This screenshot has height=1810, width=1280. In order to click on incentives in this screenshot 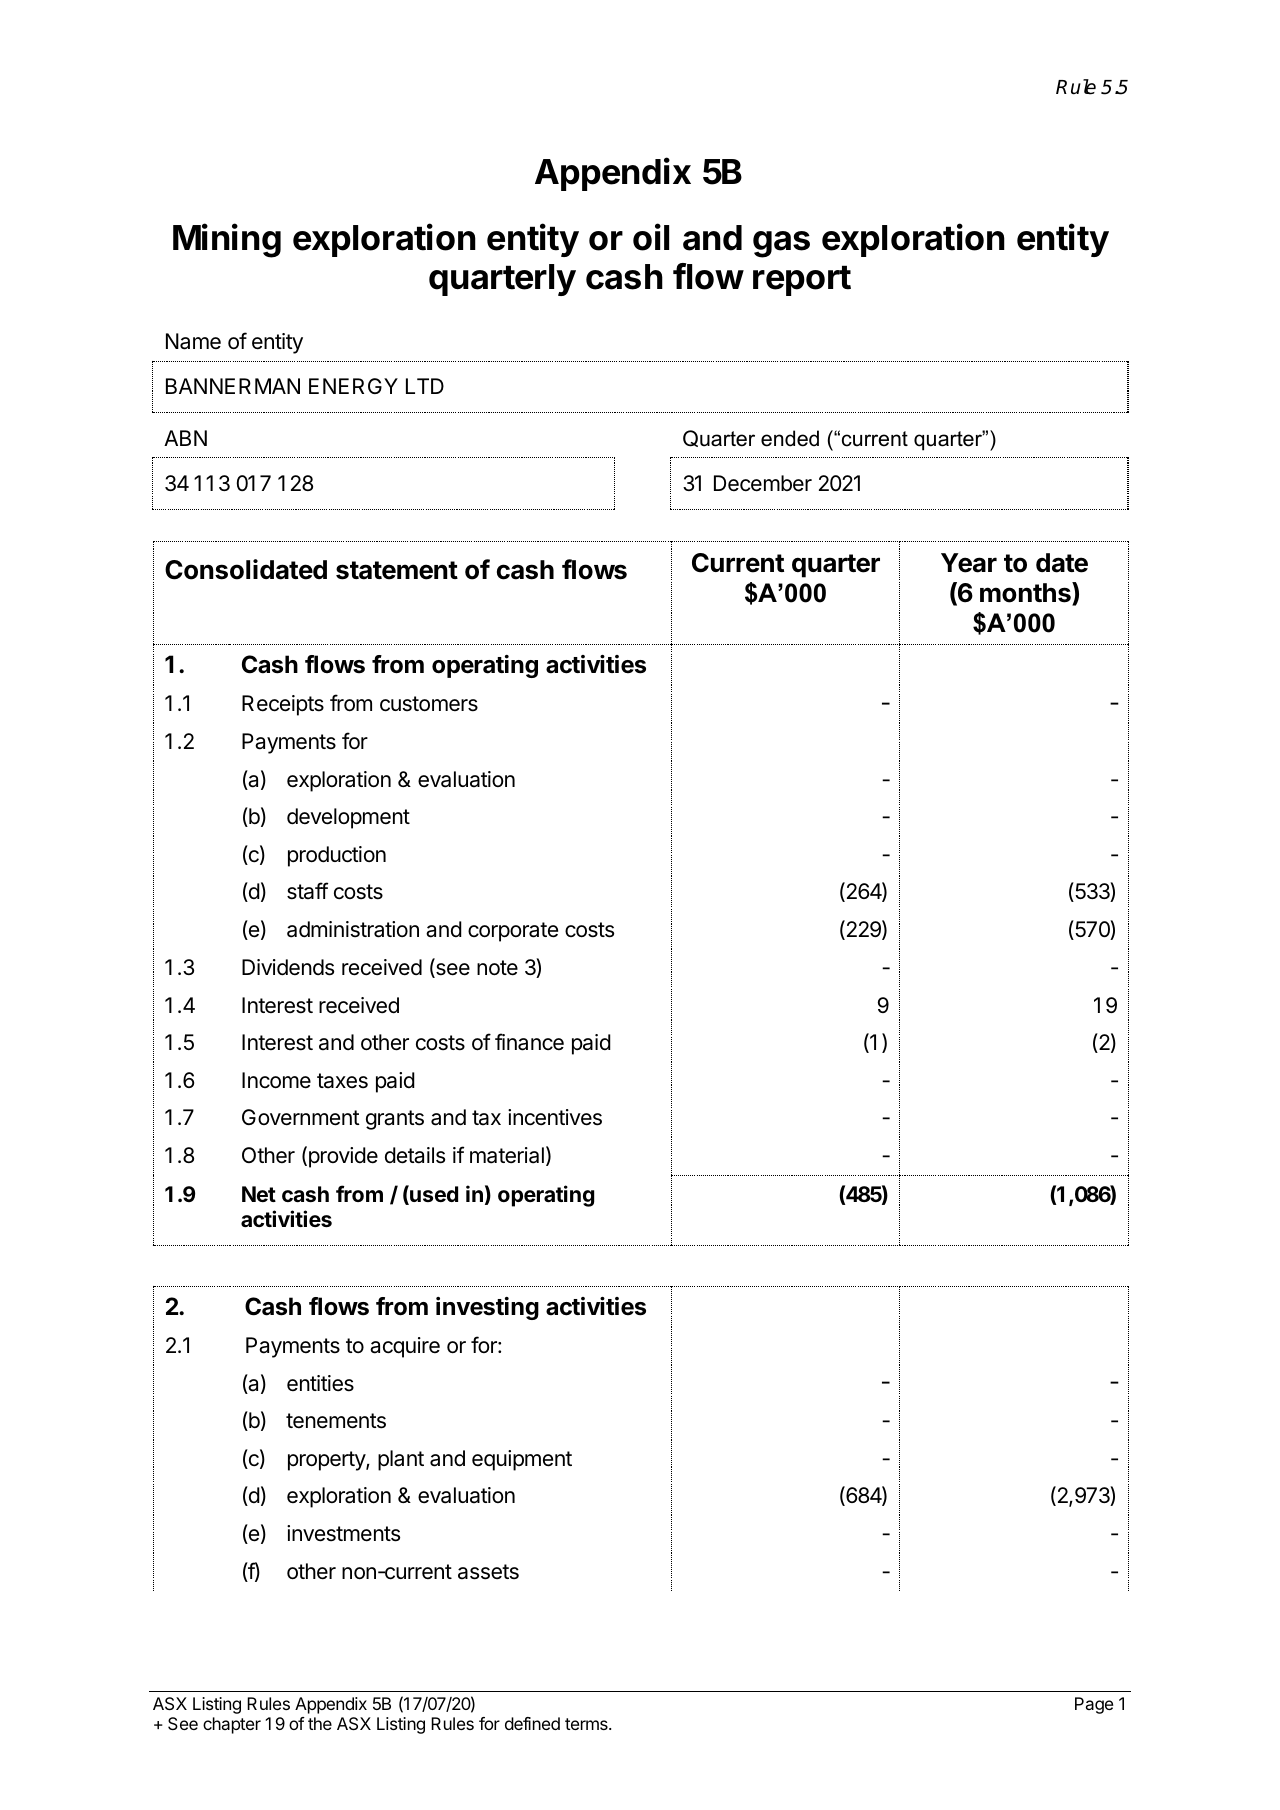, I will do `click(555, 1117)`.
